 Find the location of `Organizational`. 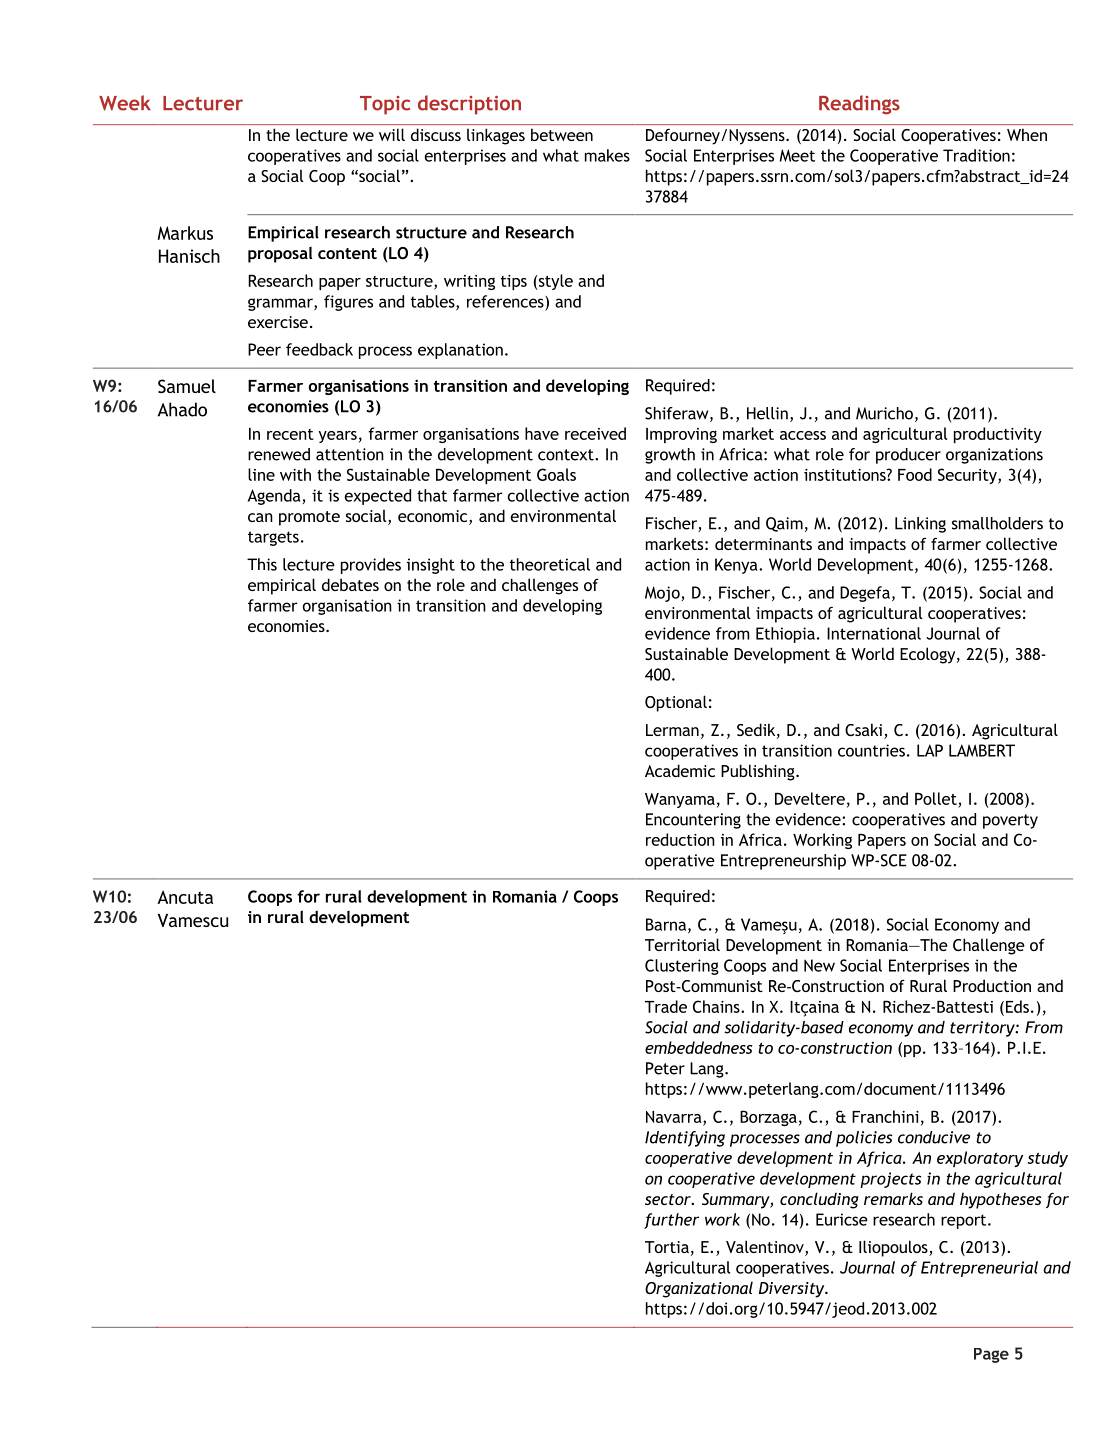

Organizational is located at coordinates (699, 1289).
